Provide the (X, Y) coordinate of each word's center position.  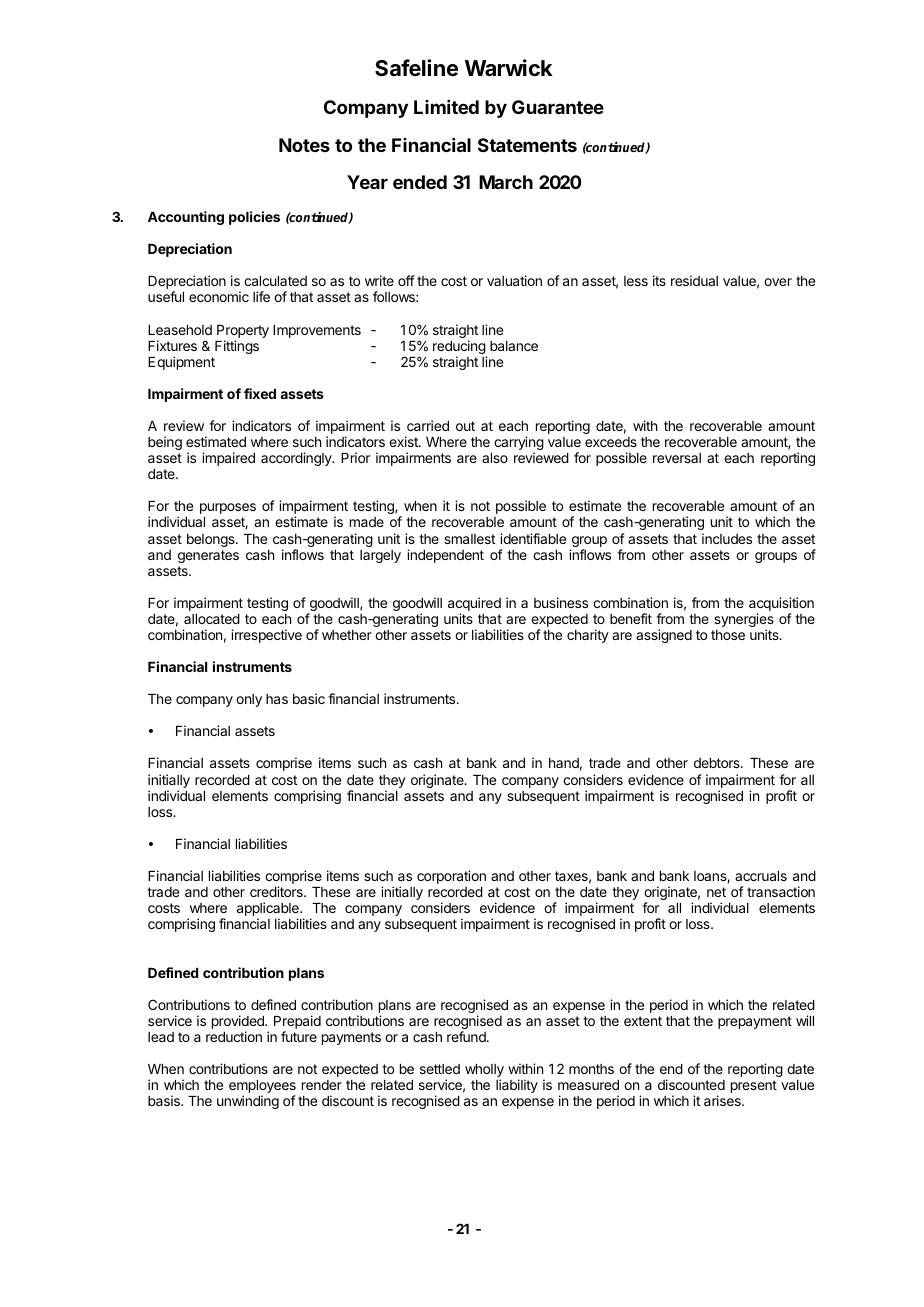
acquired (474, 605)
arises (723, 1100)
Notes (304, 145)
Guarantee (558, 107)
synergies (744, 621)
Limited (446, 107)
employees (262, 1088)
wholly (484, 1072)
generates (208, 556)
